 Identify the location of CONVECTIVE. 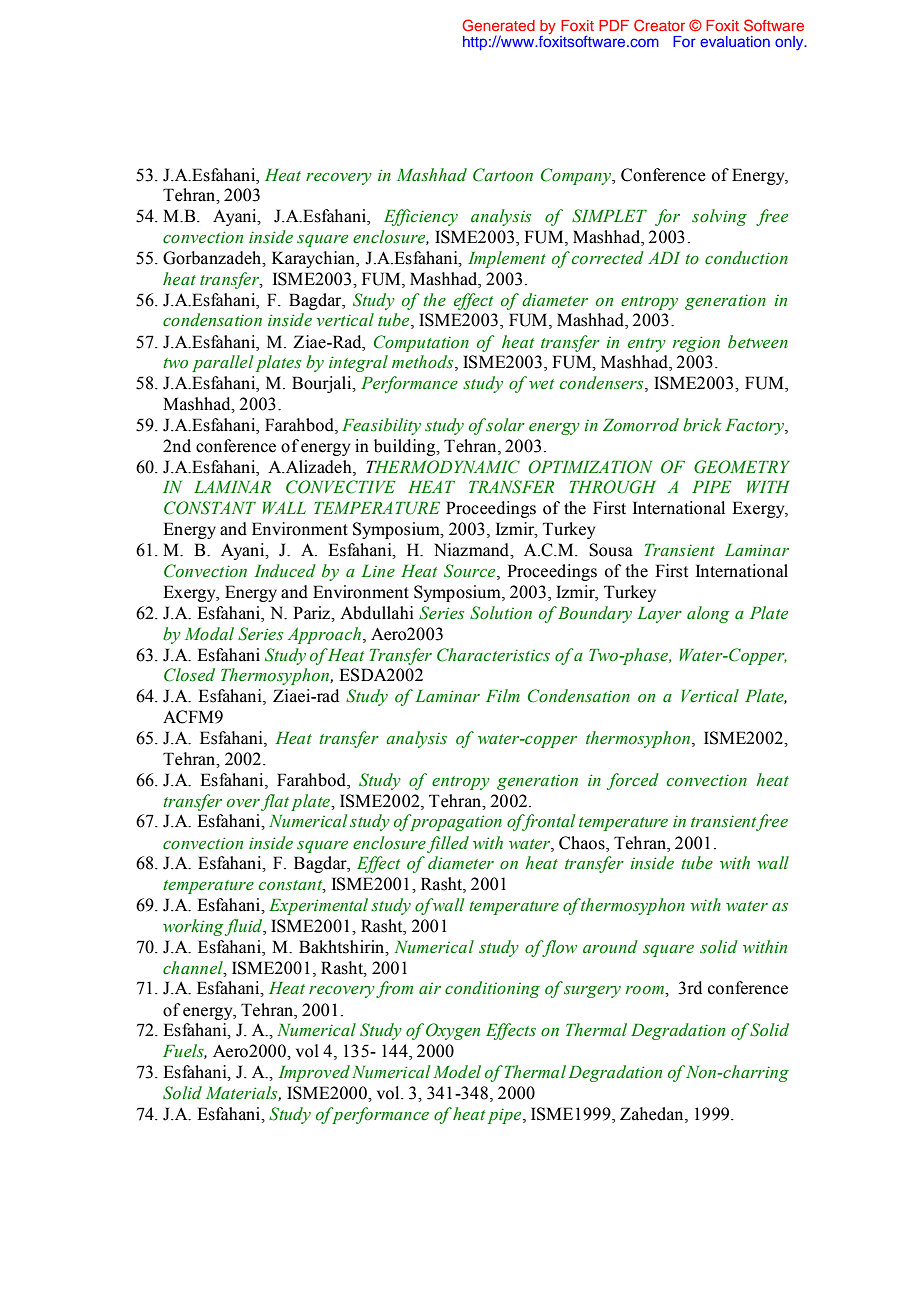
(341, 487).
